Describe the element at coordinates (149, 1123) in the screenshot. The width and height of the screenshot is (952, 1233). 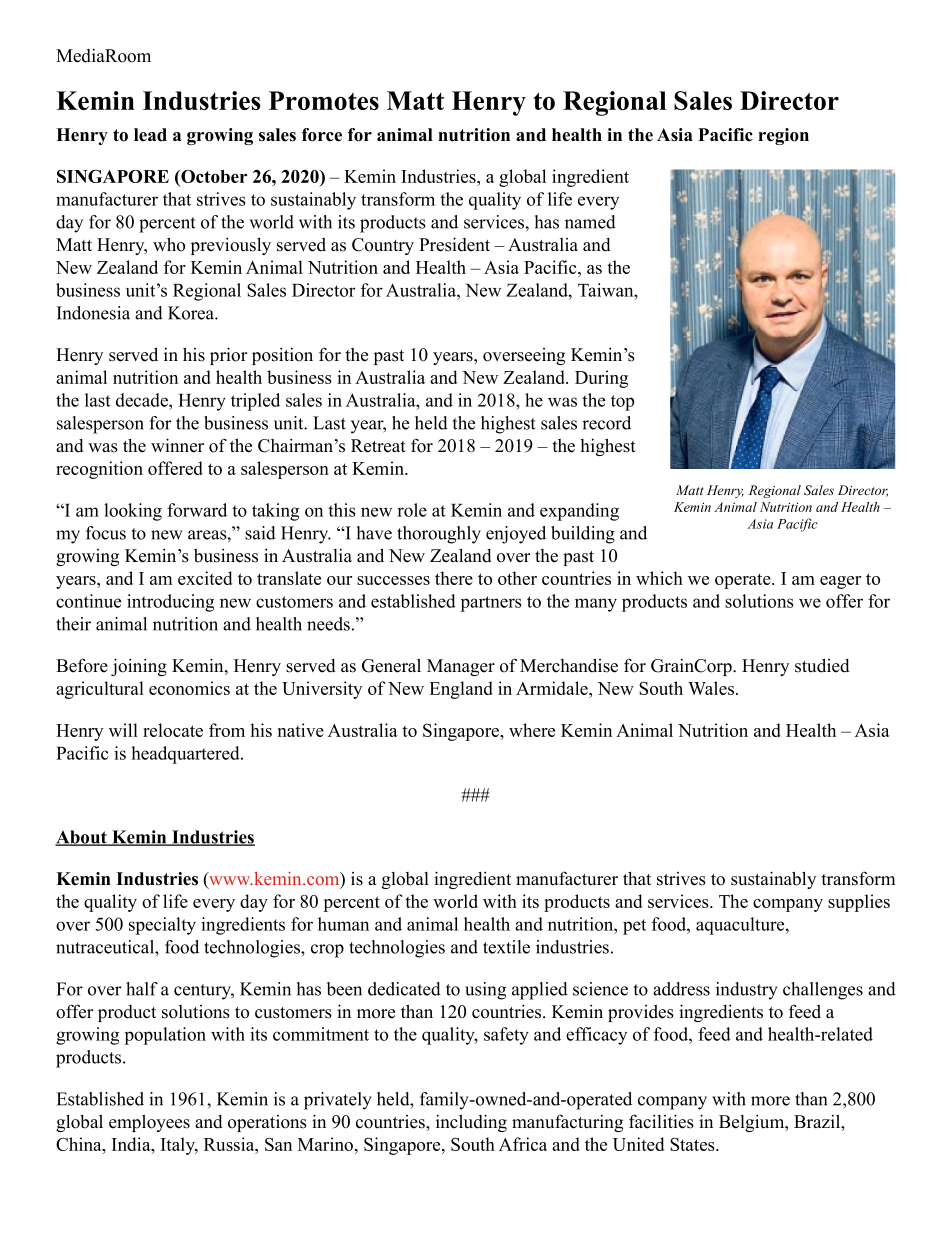
I see `employees` at that location.
